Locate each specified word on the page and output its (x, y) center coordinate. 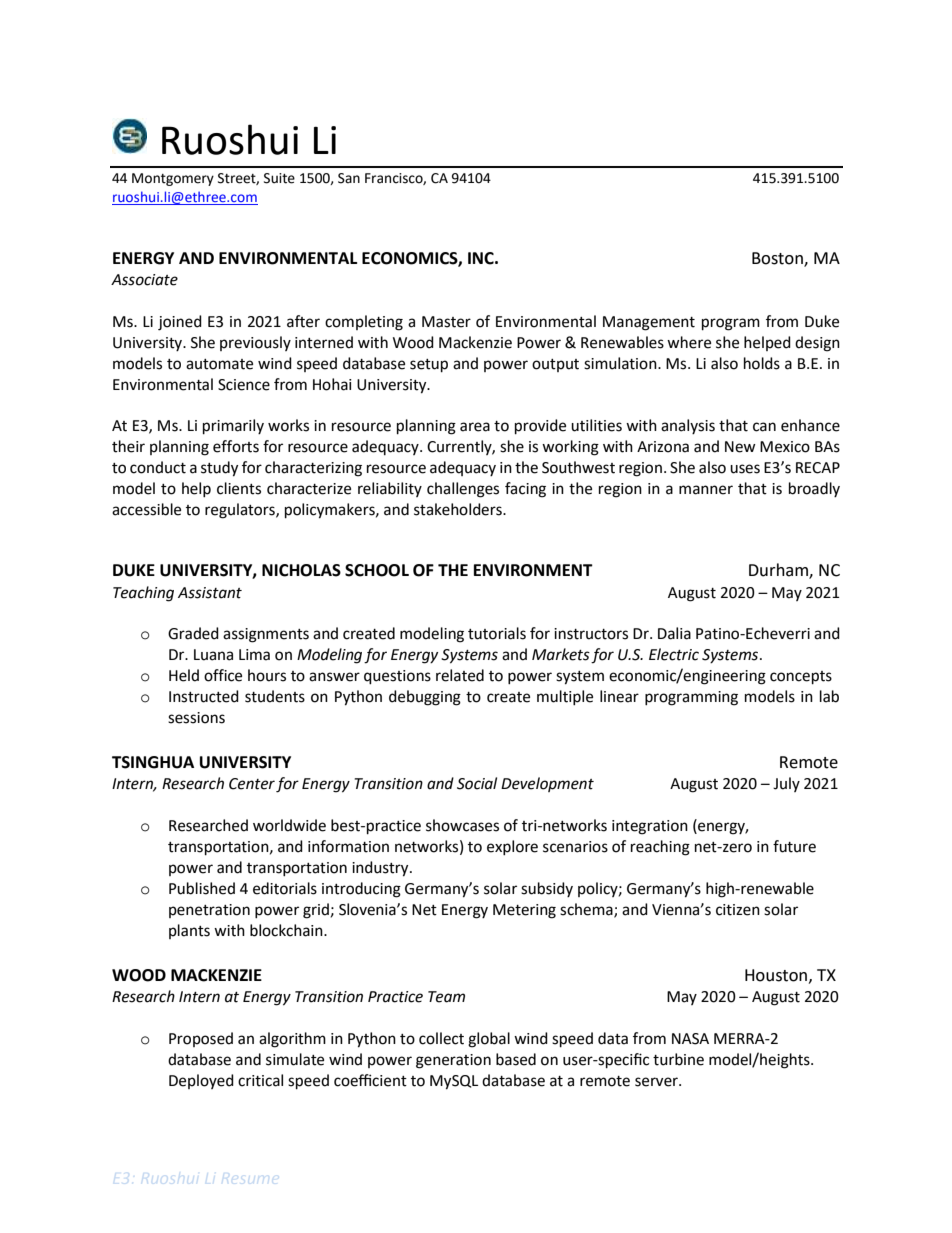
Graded (193, 633)
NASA (690, 1039)
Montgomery (173, 179)
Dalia (674, 633)
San (349, 178)
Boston (778, 259)
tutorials (497, 633)
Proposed (201, 1039)
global (489, 1040)
